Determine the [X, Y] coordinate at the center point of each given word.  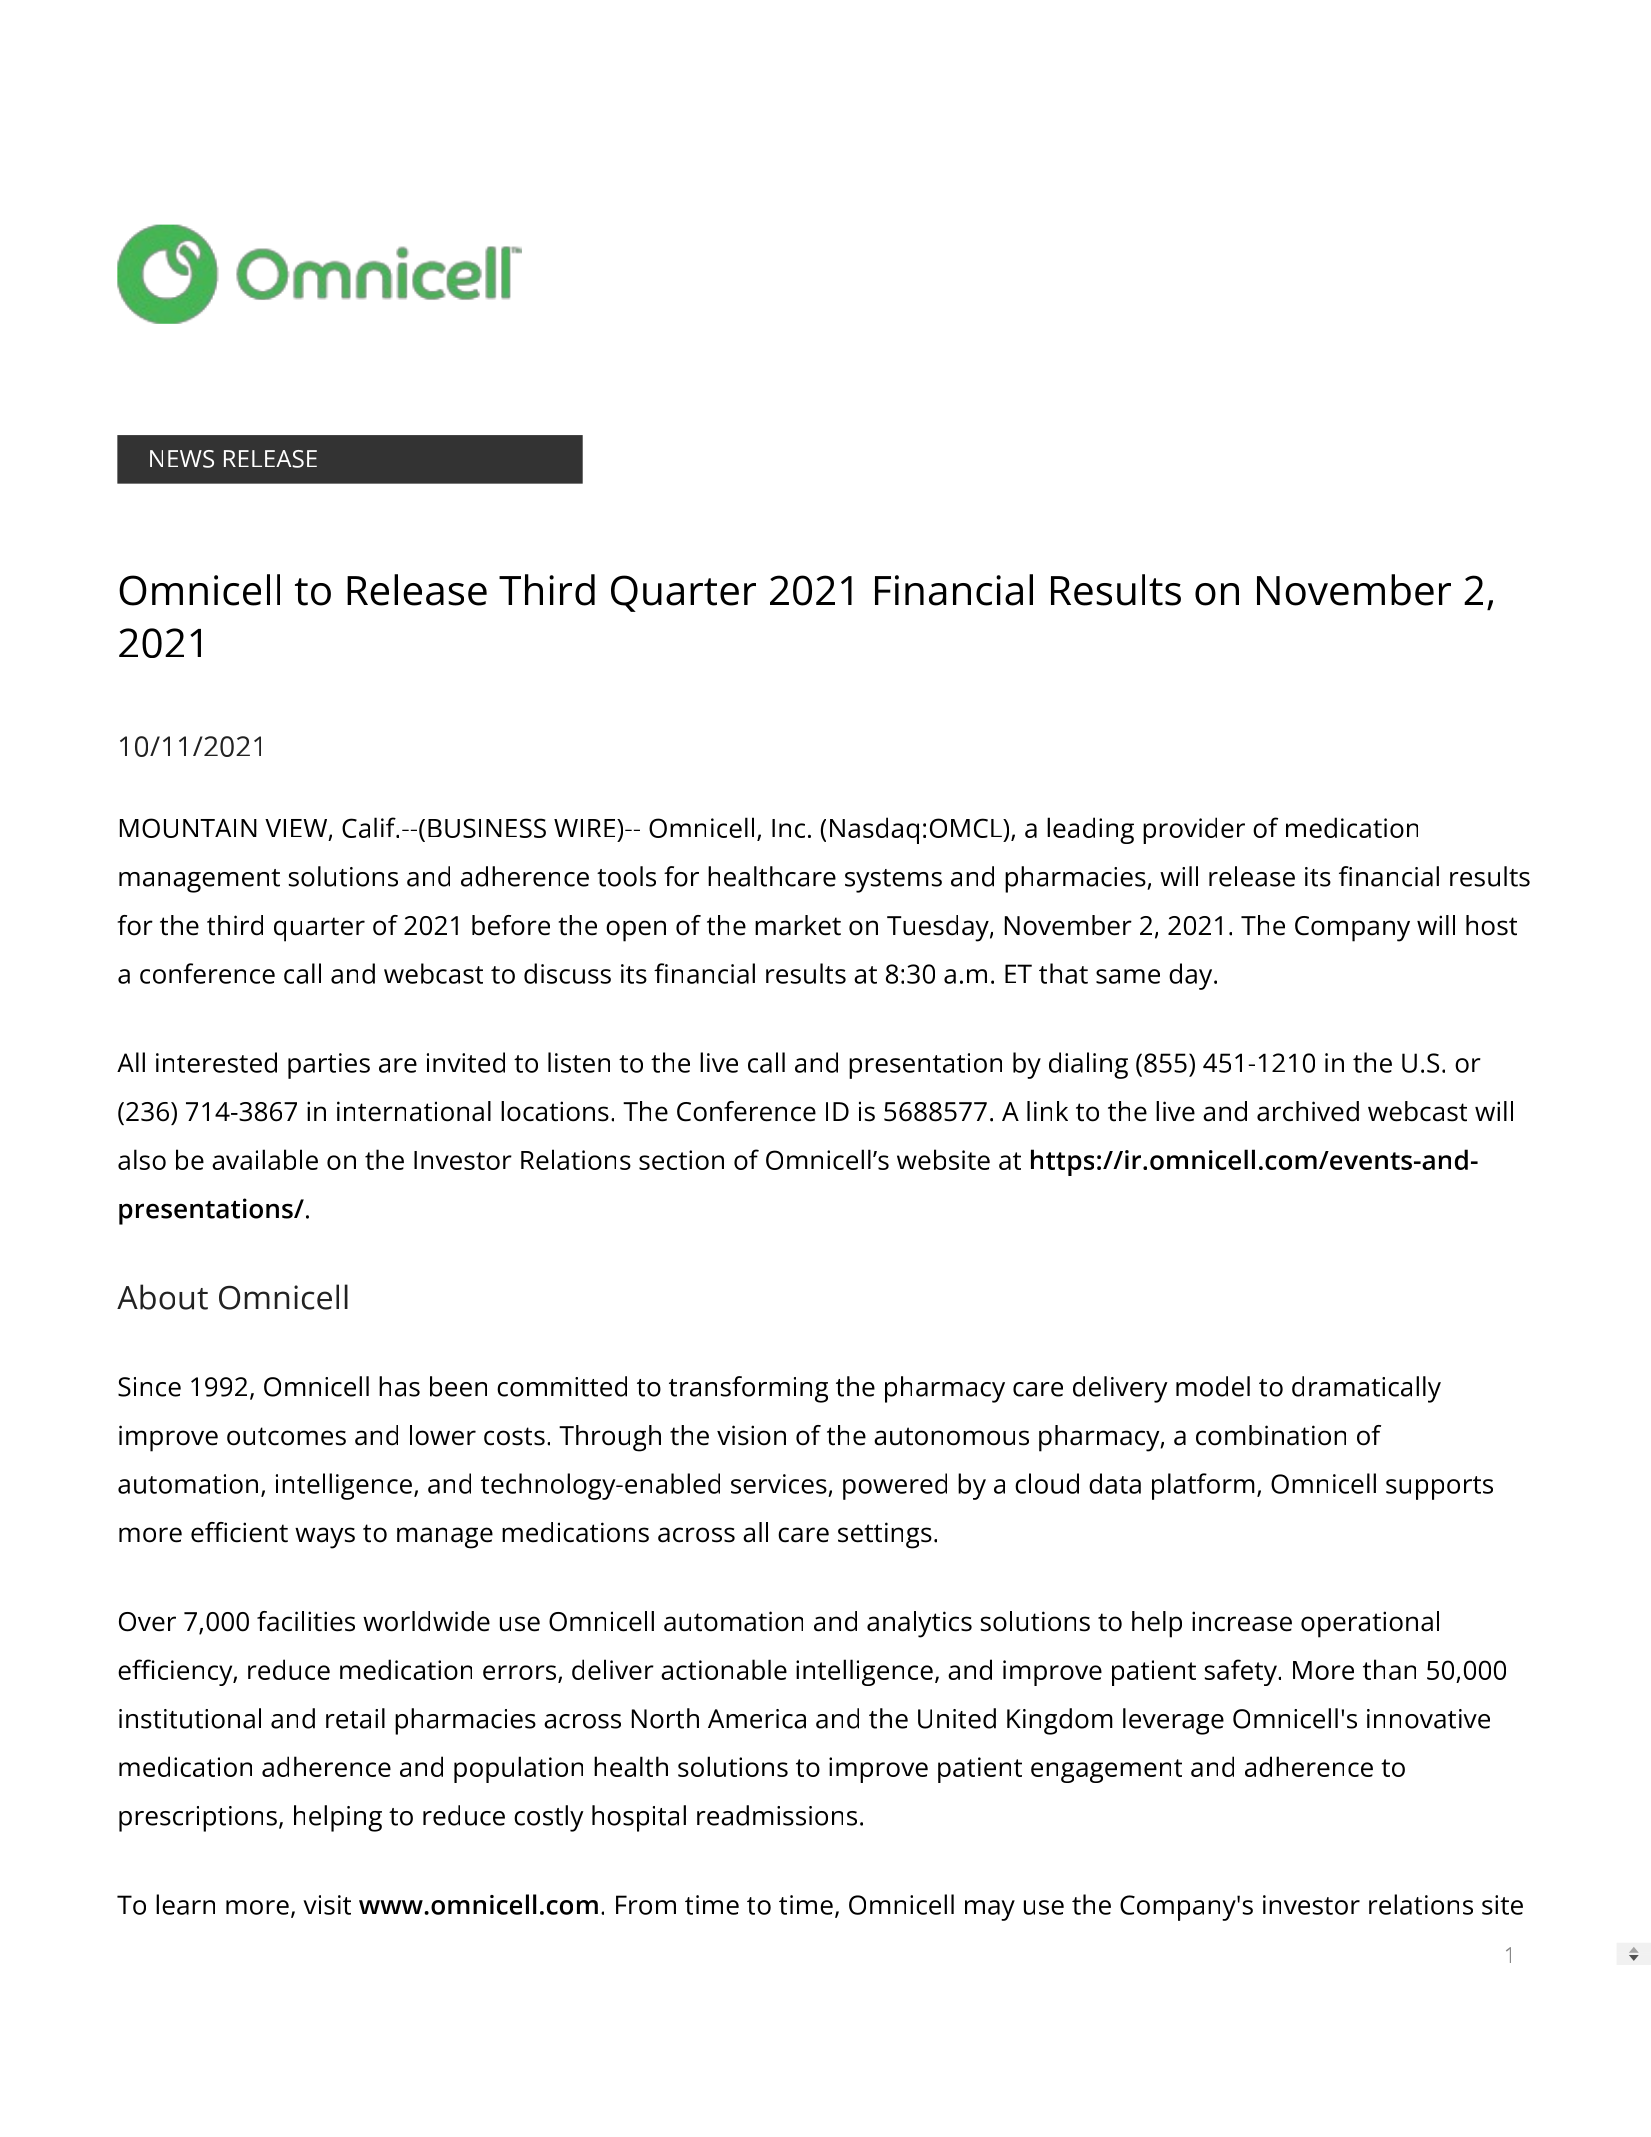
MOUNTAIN [188, 828]
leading [1090, 830]
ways [325, 1538]
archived [1308, 1111]
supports [1439, 1488]
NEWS [182, 459]
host [1491, 925]
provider [1194, 830]
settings [885, 1535]
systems [893, 881]
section [681, 1160]
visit [327, 1905]
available [265, 1159]
